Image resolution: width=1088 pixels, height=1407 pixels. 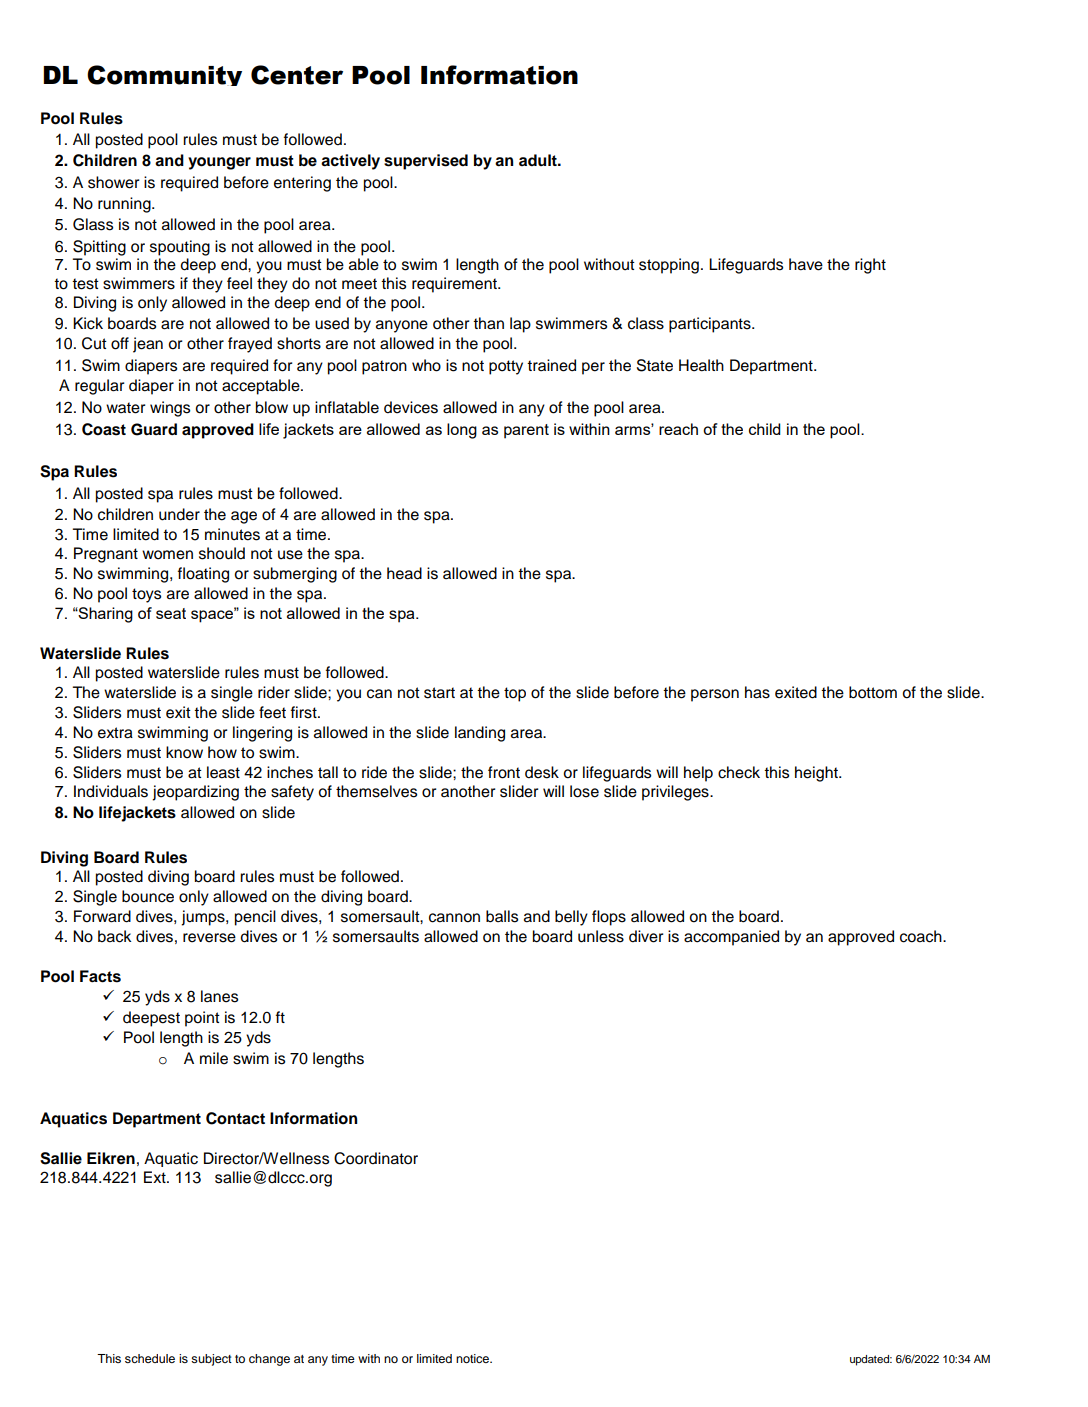 I want to click on subject, so click(x=211, y=1360).
